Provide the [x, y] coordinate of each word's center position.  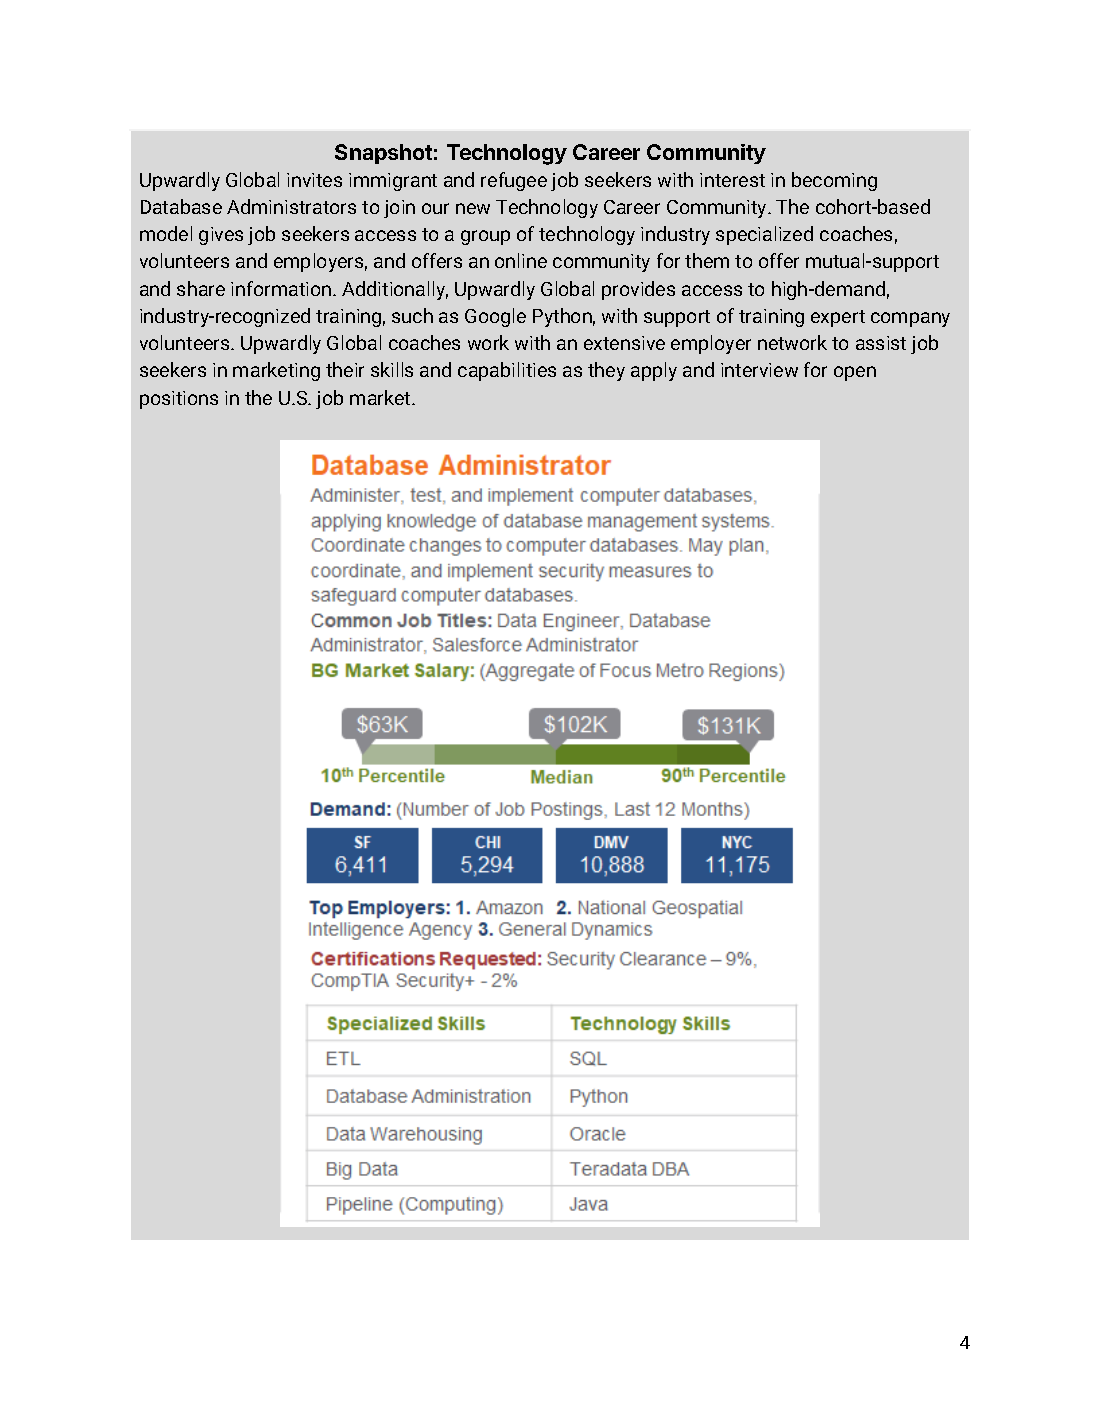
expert [838, 318]
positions [179, 400]
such [412, 315]
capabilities [507, 371]
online [521, 260]
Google [495, 317]
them [707, 260]
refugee [514, 181]
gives [221, 236]
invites [314, 180]
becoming [834, 181]
